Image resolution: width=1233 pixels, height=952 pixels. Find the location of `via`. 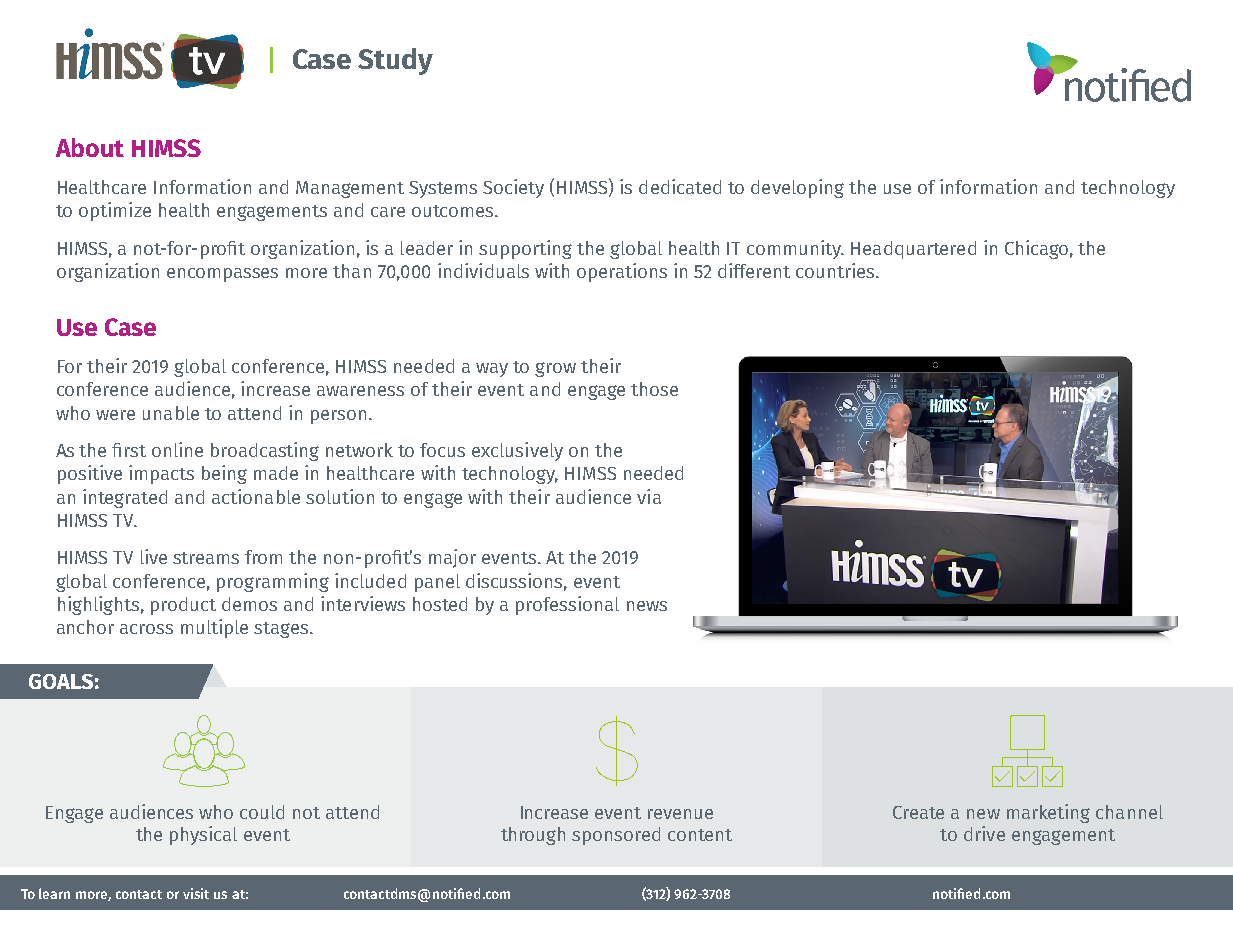

via is located at coordinates (649, 496).
